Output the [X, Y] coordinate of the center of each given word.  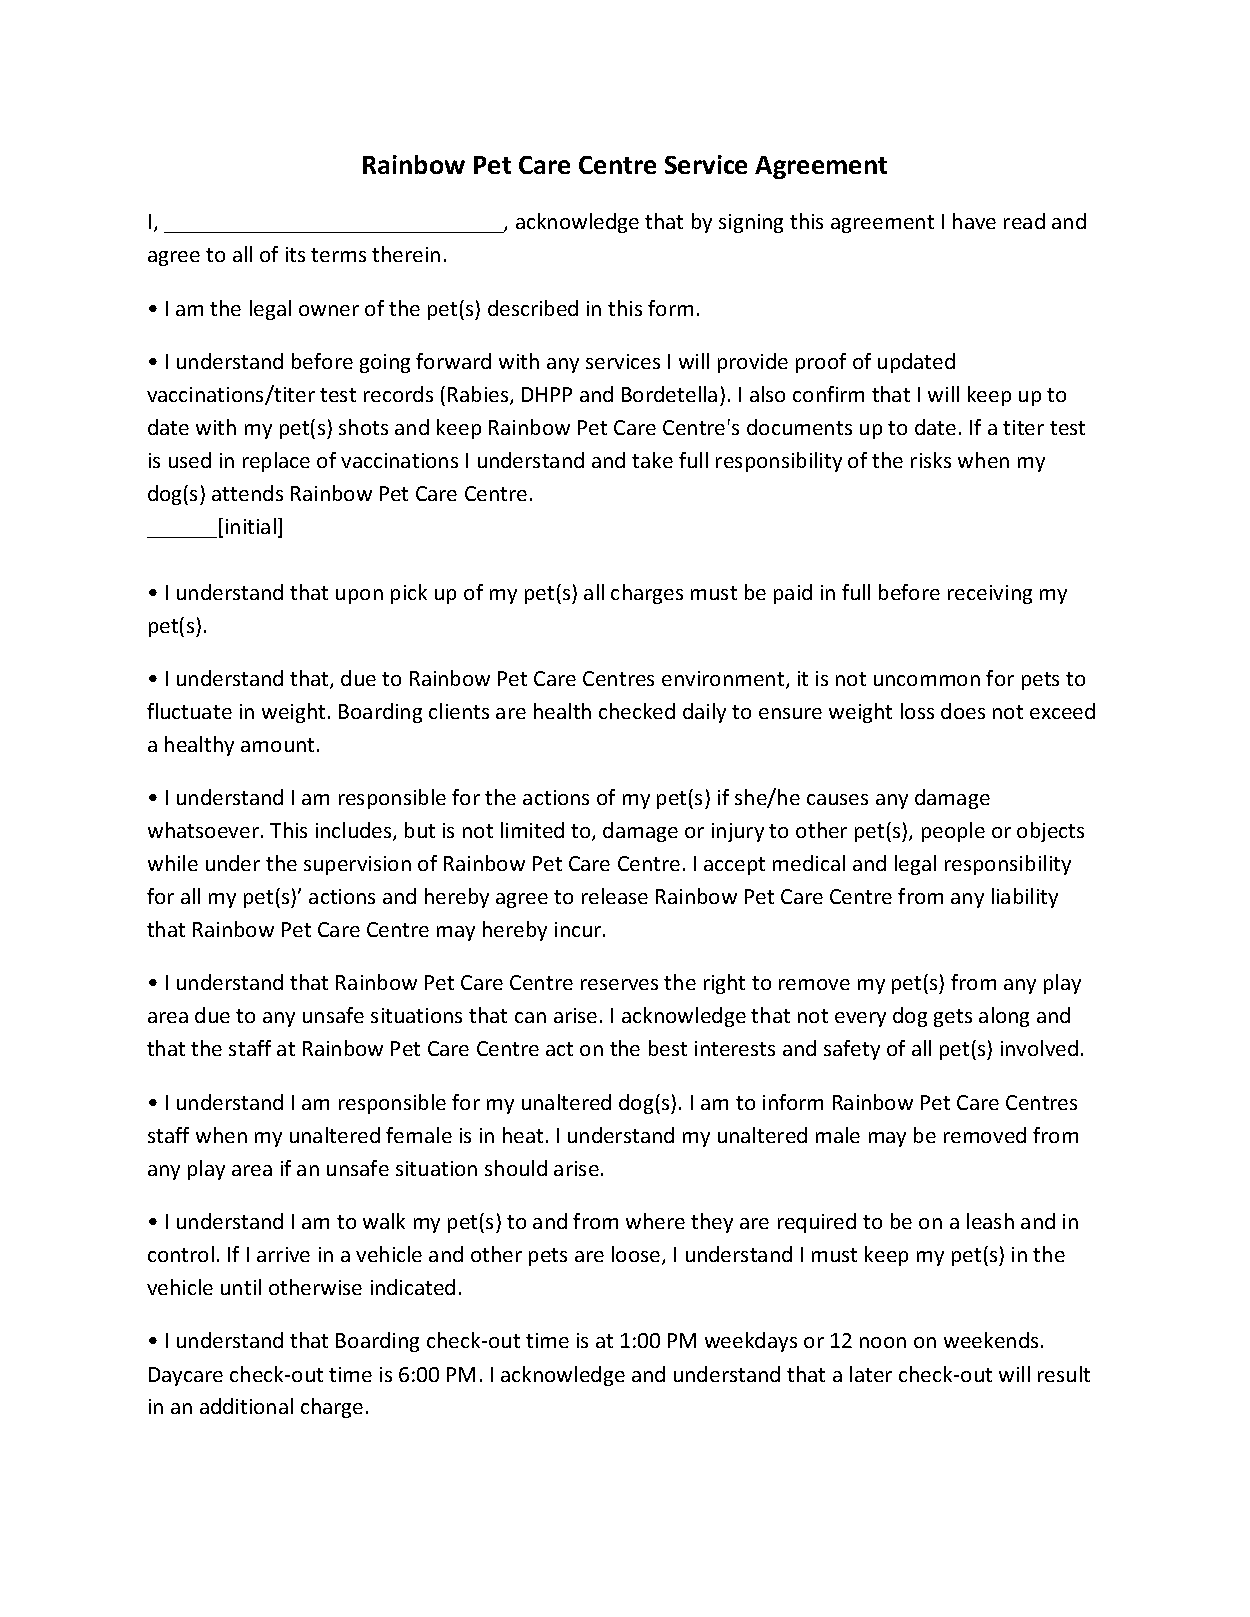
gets [953, 1018]
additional [246, 1406]
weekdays [751, 1342]
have [974, 221]
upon [359, 596]
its [295, 254]
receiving [990, 594]
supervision [357, 865]
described [533, 308]
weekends [991, 1340]
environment [724, 680]
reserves [619, 984]
